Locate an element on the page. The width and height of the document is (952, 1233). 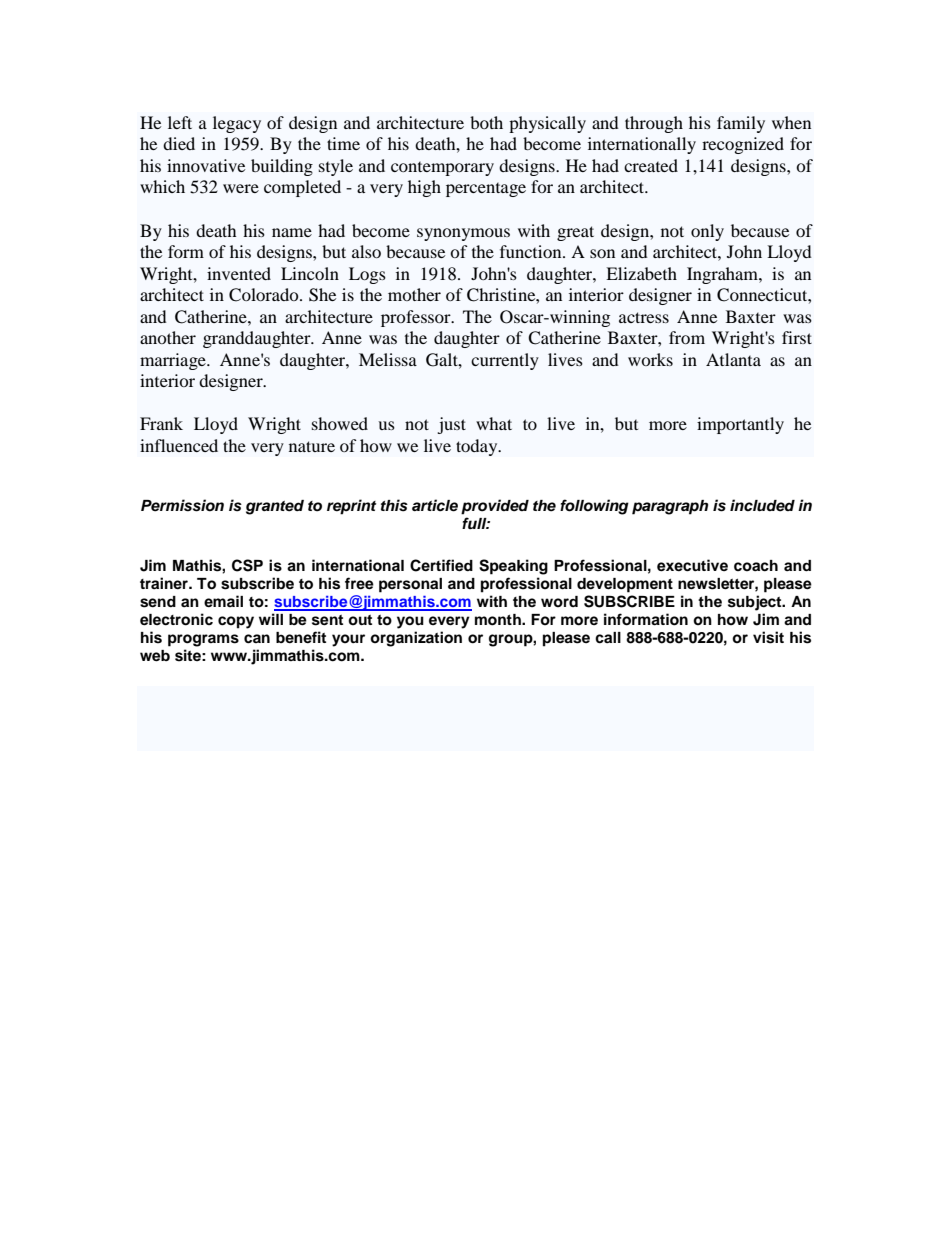
legacy is located at coordinates (237, 124).
